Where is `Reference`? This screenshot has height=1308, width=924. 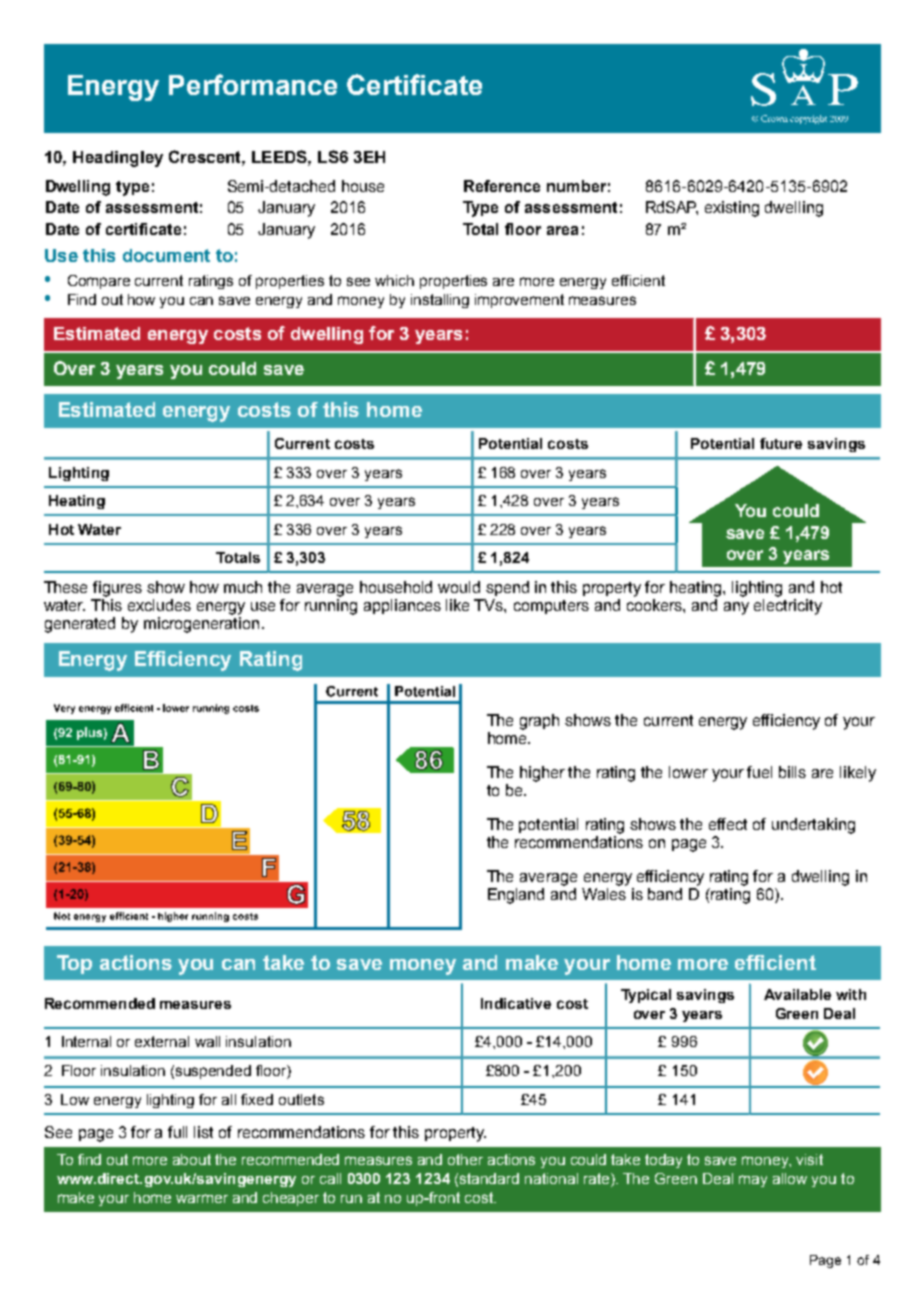
Reference is located at coordinates (502, 186).
